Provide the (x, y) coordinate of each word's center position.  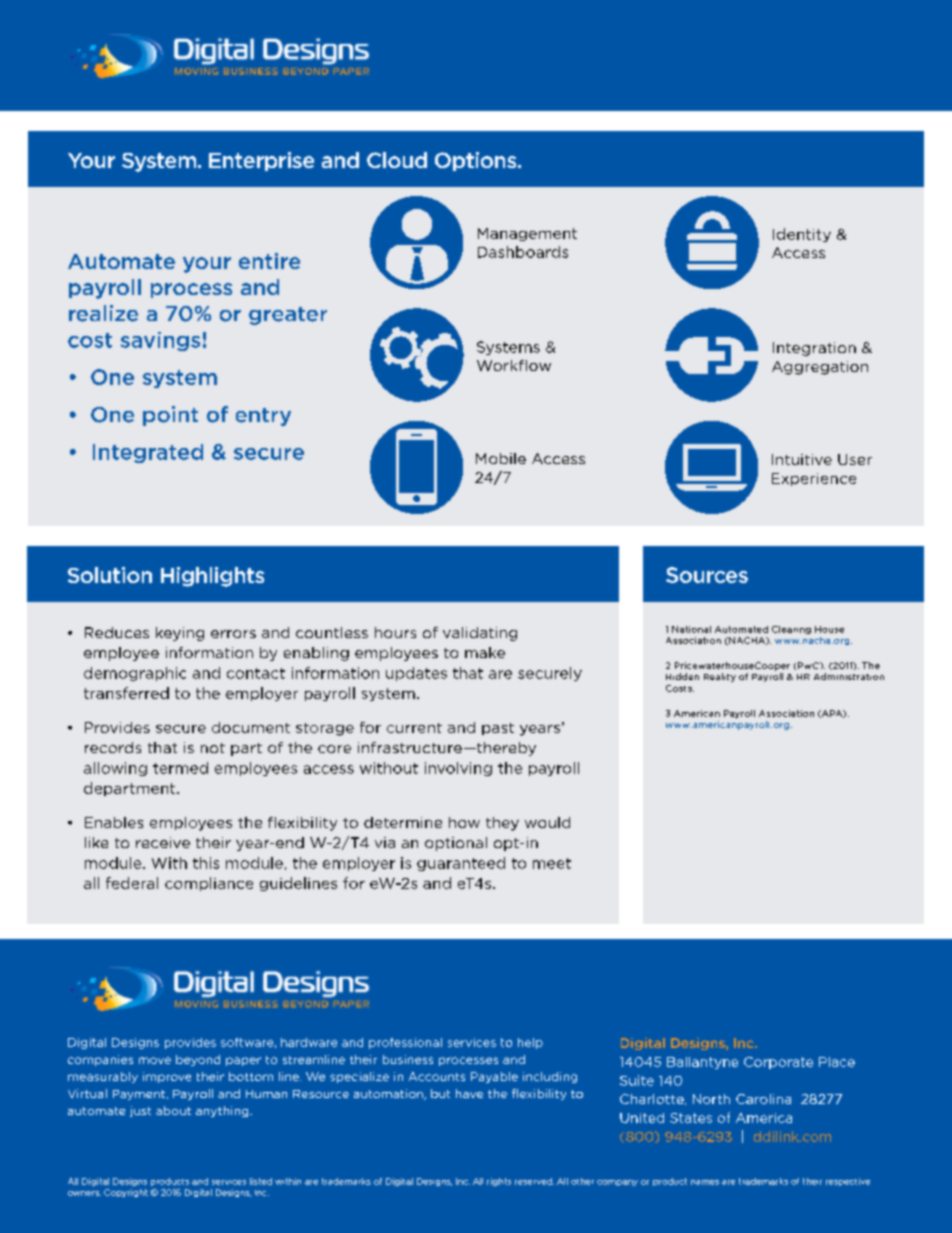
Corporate (778, 1063)
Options (477, 161)
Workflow (514, 365)
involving (458, 769)
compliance (209, 884)
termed (180, 768)
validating (480, 634)
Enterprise (261, 161)
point (170, 416)
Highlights (212, 577)
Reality (720, 677)
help (530, 1043)
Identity (802, 235)
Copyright (126, 1193)
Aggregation (820, 368)
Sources (707, 575)
